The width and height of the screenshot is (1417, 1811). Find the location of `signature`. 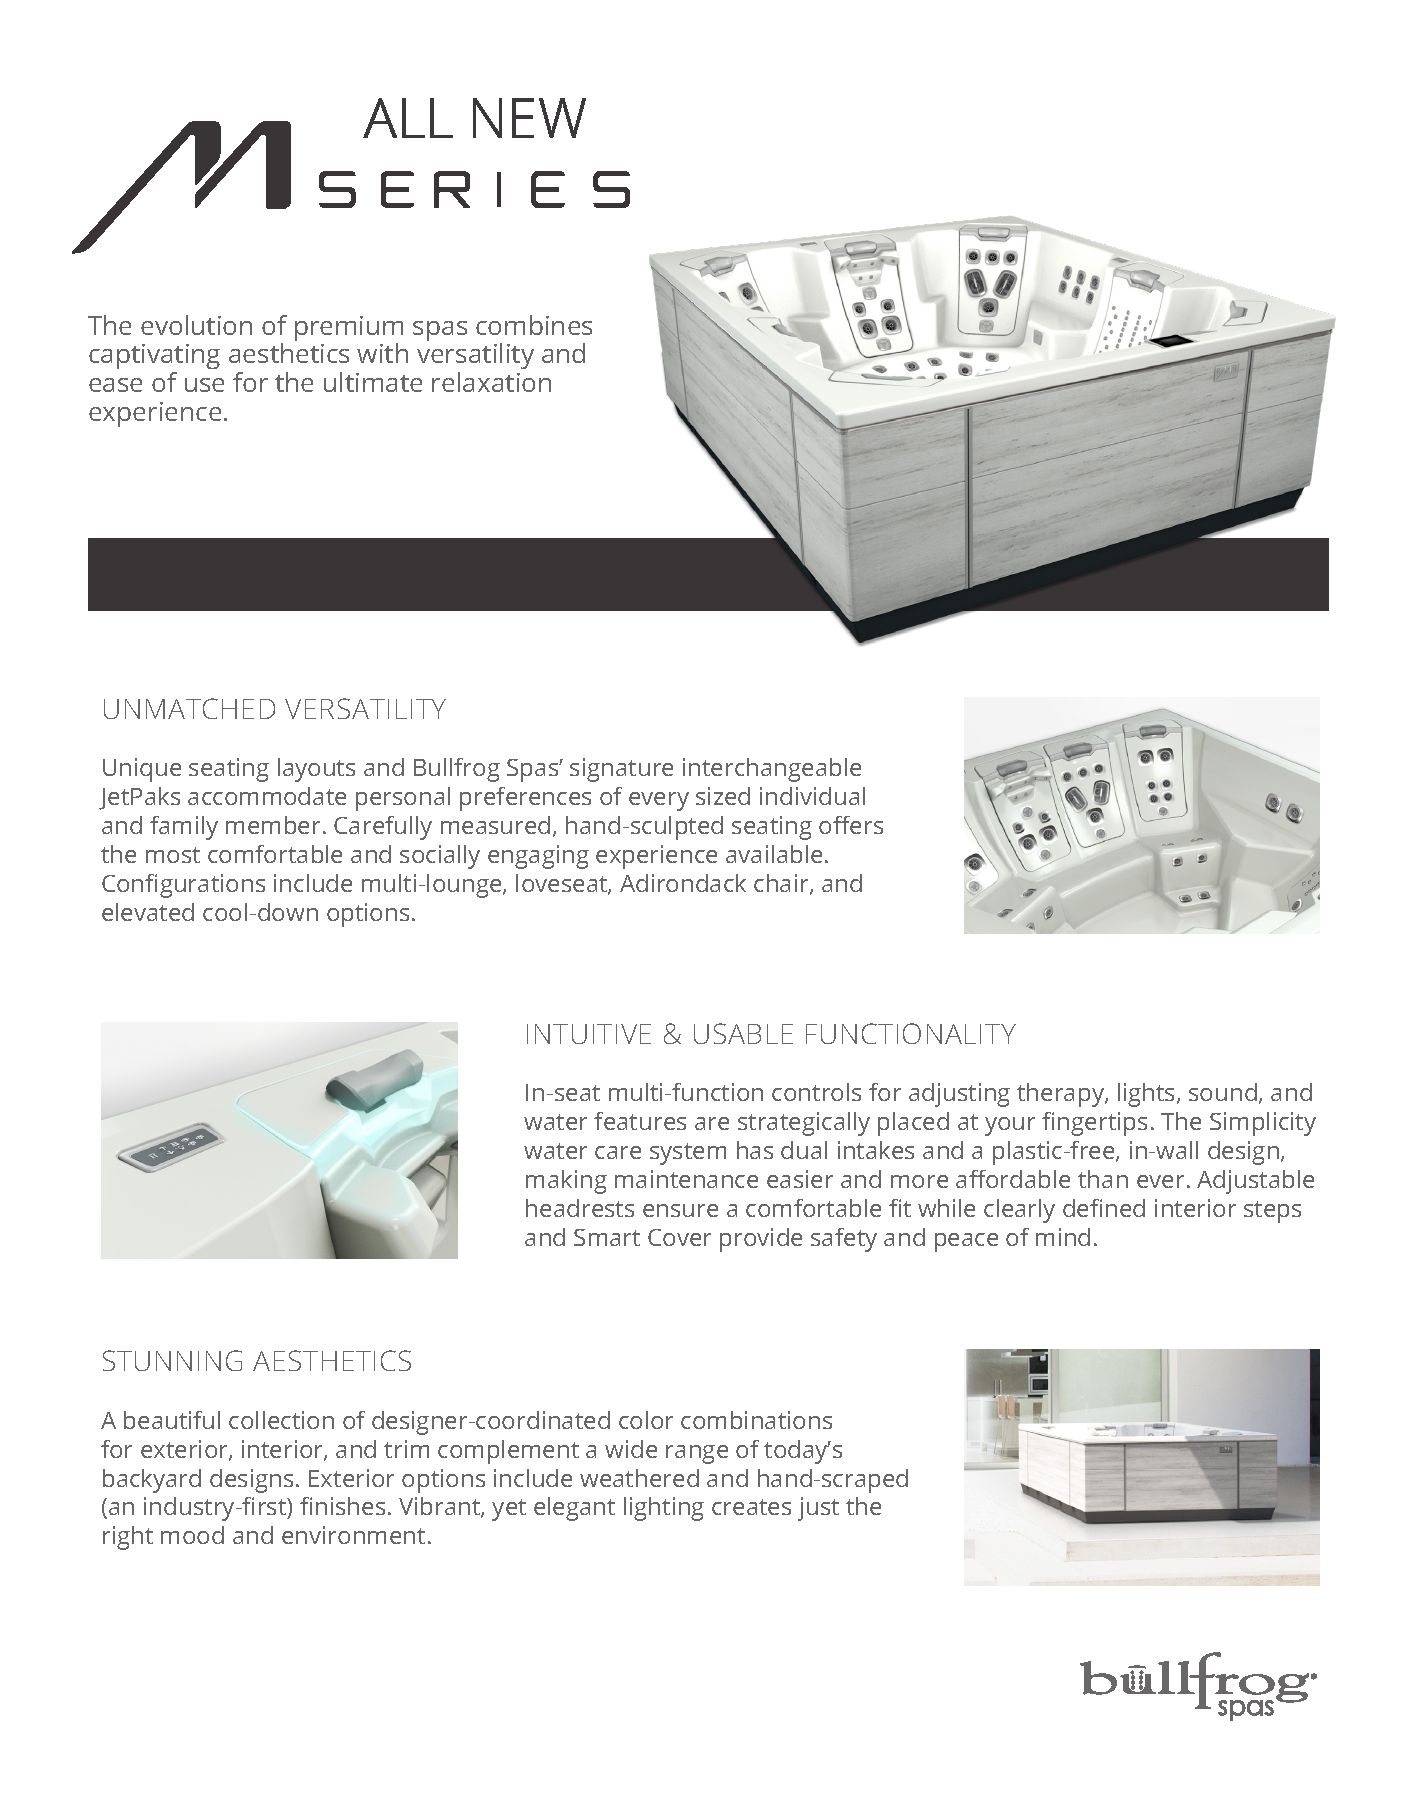

signature is located at coordinates (621, 770).
